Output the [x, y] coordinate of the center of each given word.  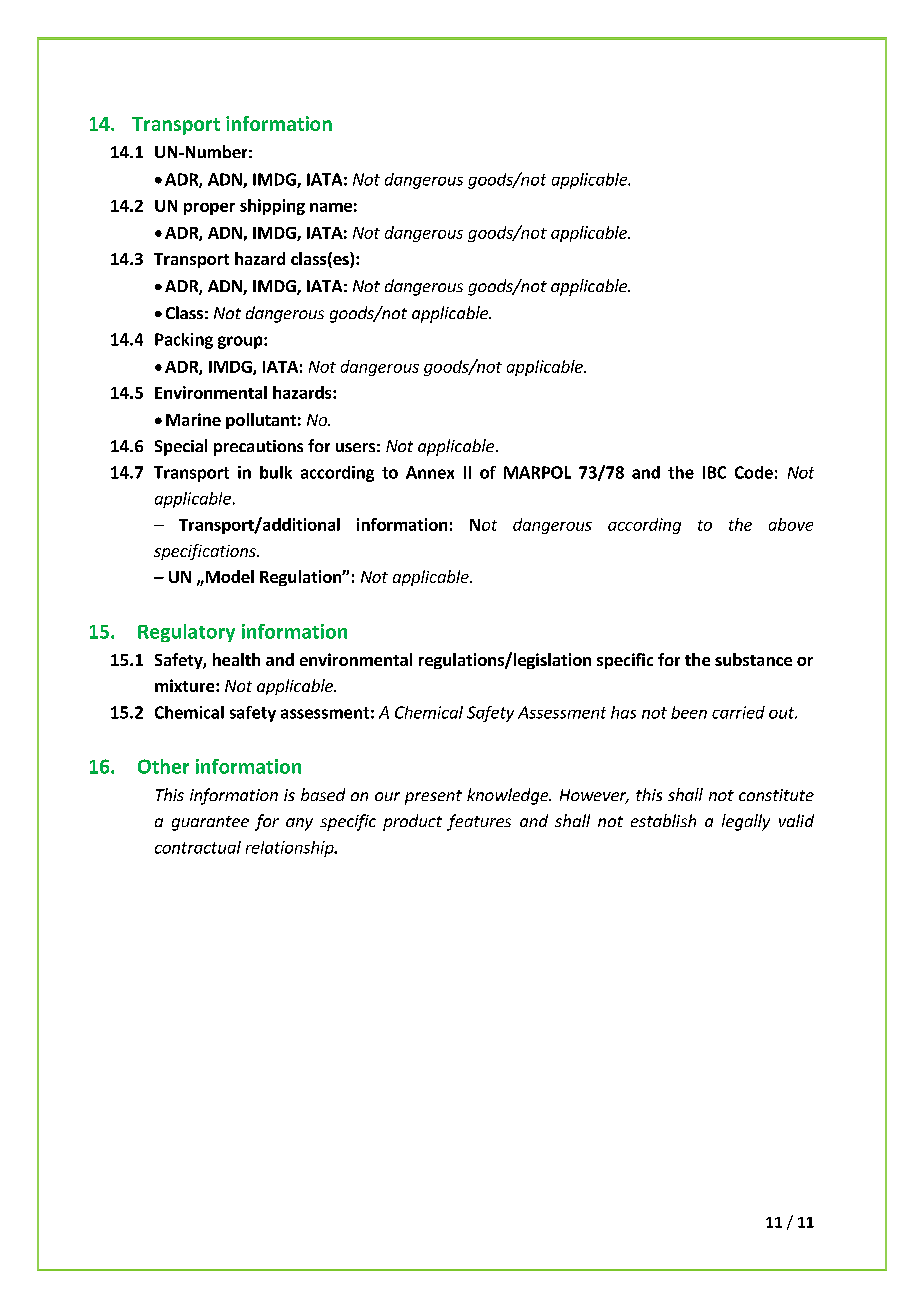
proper [209, 209]
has [623, 712]
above [791, 524]
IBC [714, 472]
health [236, 659]
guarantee [210, 823]
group [241, 342]
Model [228, 576]
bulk [276, 472]
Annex [430, 472]
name [331, 207]
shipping [272, 207]
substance [753, 659]
